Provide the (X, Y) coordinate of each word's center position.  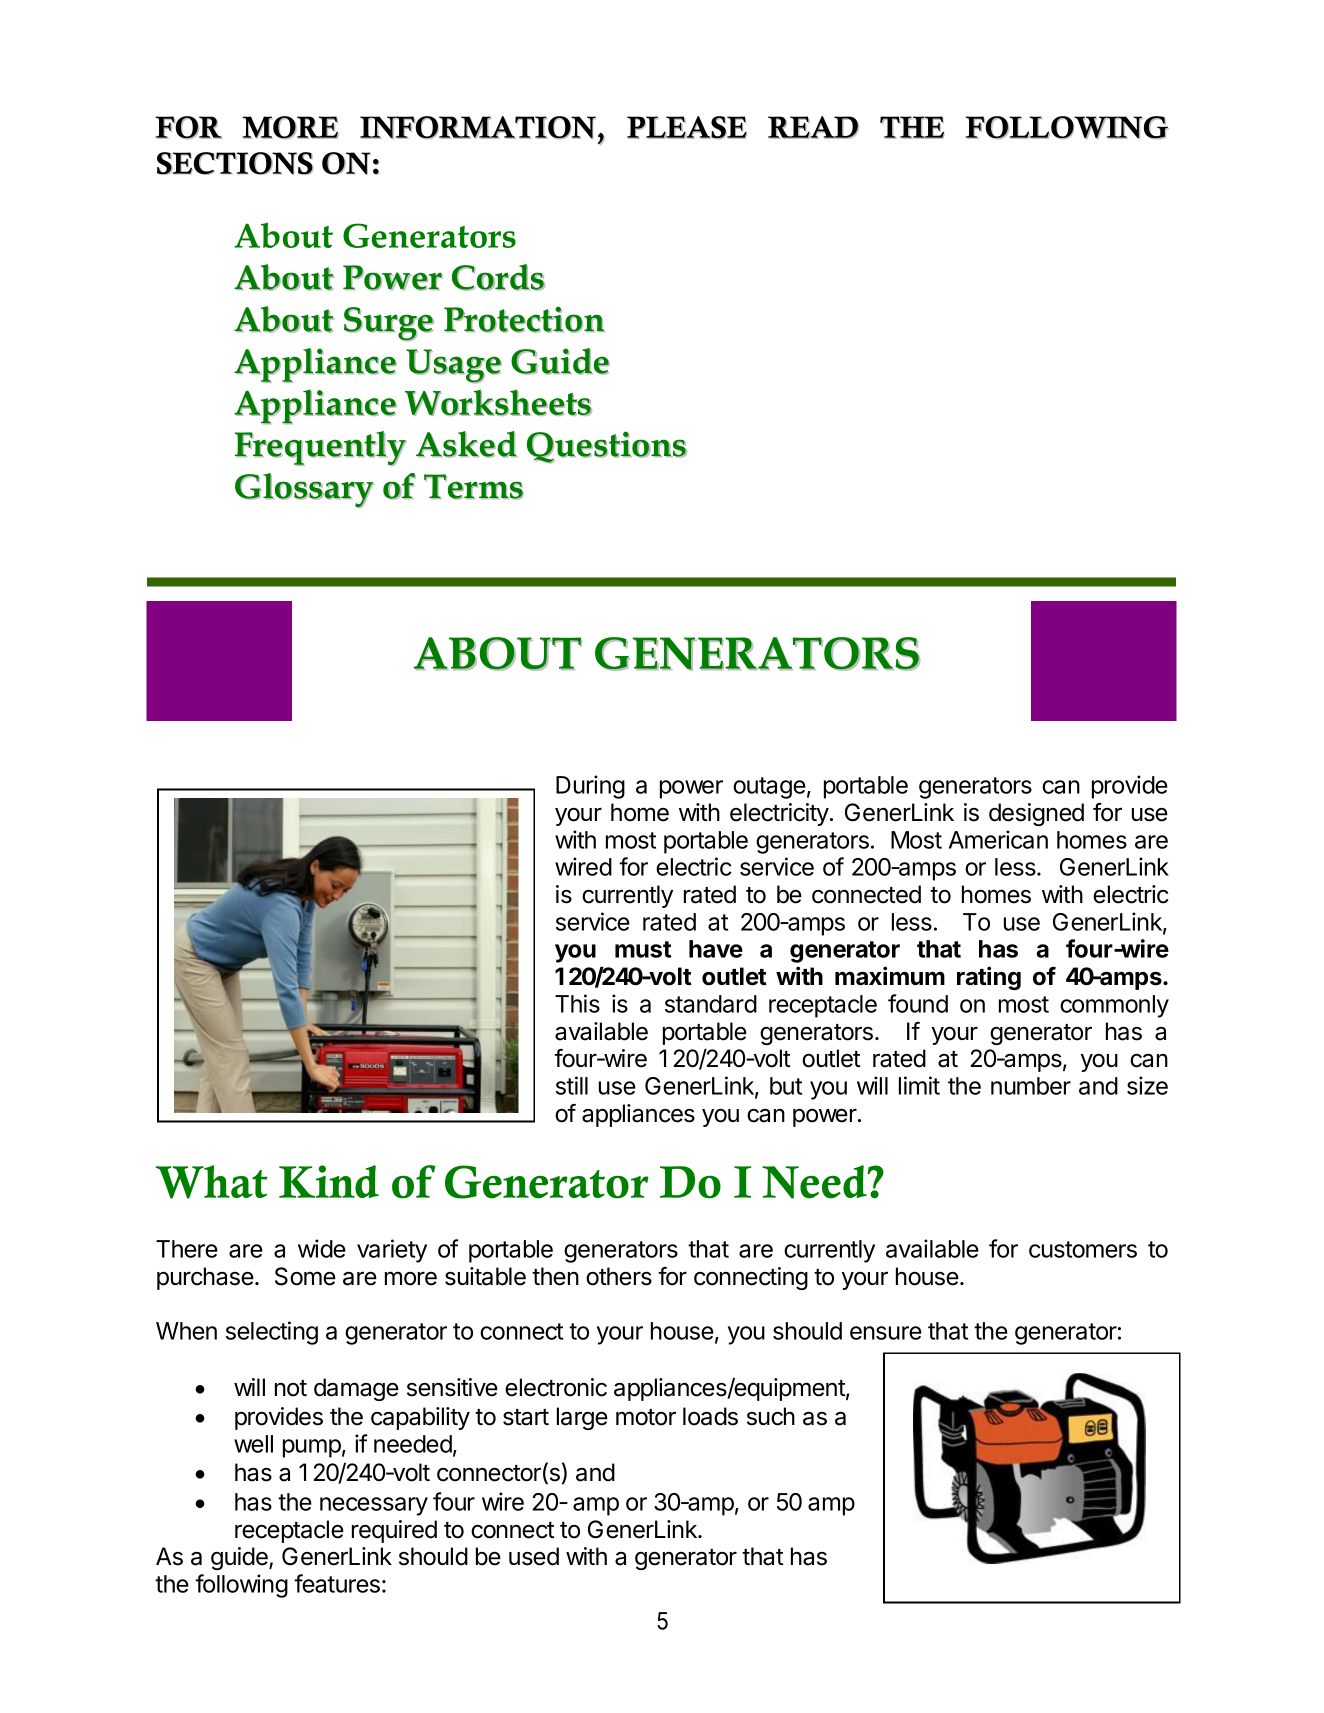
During (590, 787)
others (619, 1276)
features (337, 1583)
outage (769, 788)
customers (1083, 1249)
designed (1036, 814)
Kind (329, 1181)
